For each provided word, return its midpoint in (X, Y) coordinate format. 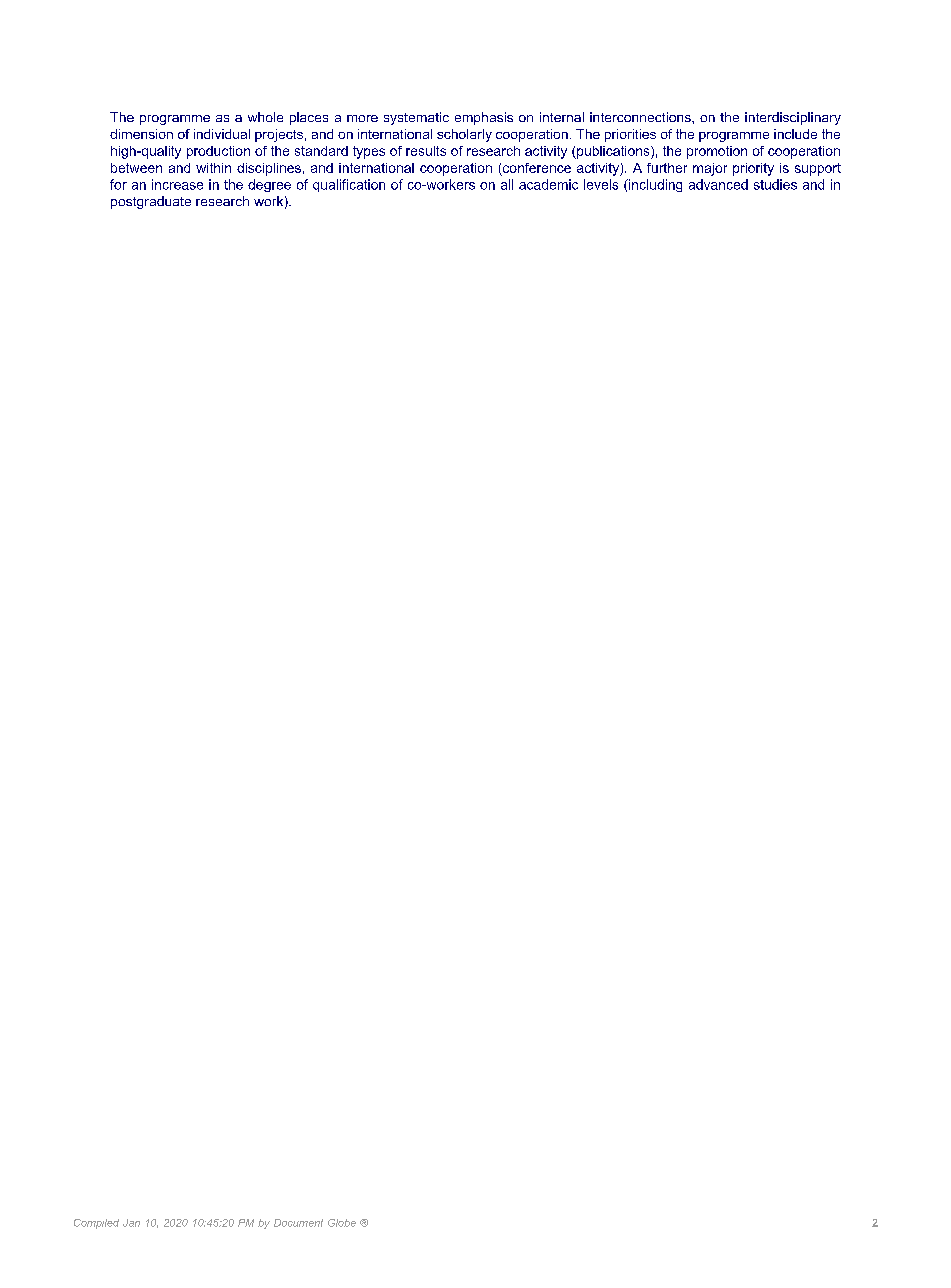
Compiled (96, 1224)
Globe (342, 1223)
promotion (717, 152)
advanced (718, 184)
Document (298, 1223)
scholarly (464, 135)
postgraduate (151, 202)
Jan (131, 1223)
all (507, 184)
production (218, 152)
